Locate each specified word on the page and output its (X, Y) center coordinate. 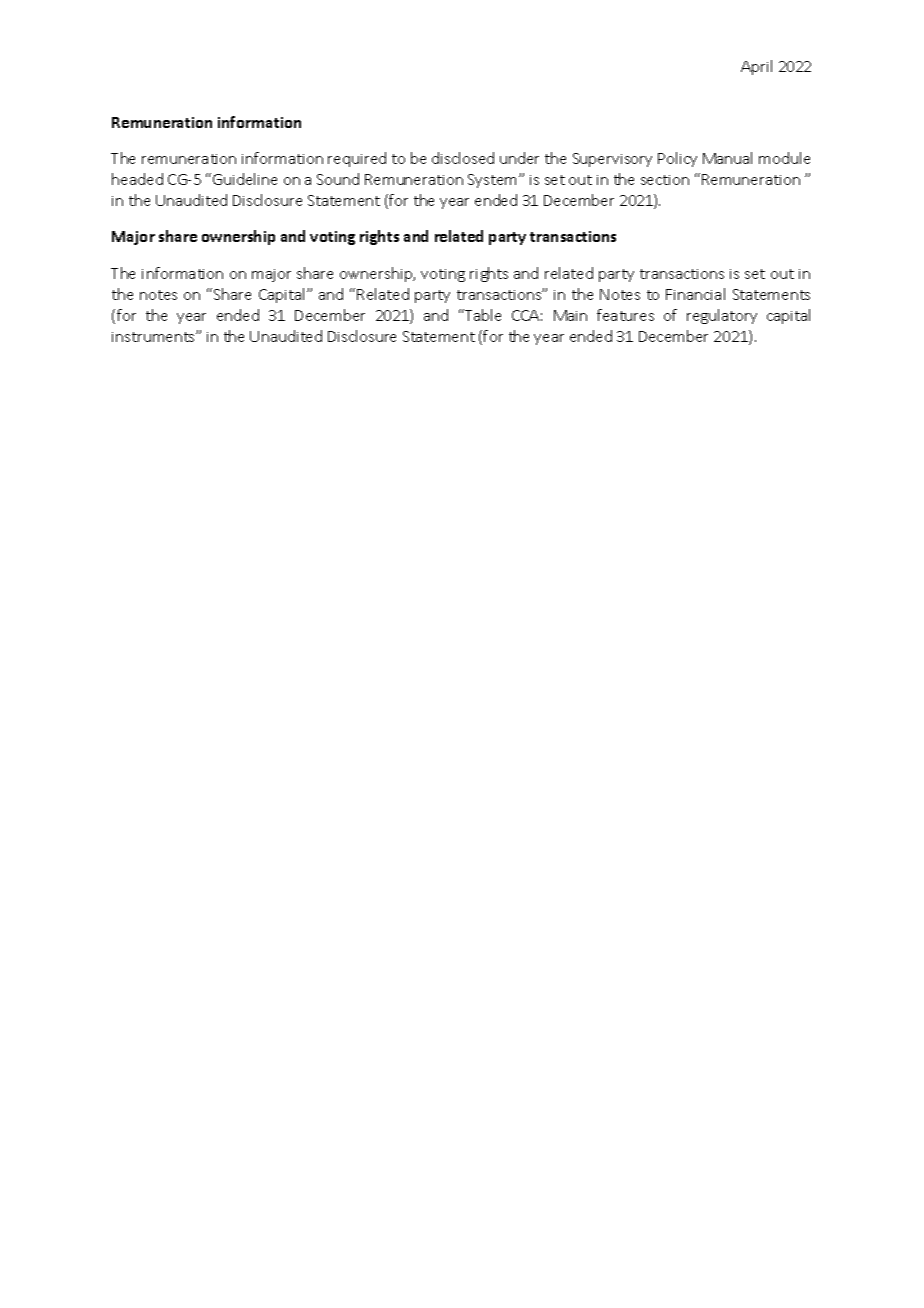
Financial (695, 294)
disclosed (463, 158)
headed (137, 179)
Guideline (245, 179)
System (494, 181)
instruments (154, 337)
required (357, 159)
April (756, 67)
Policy (677, 159)
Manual (727, 158)
